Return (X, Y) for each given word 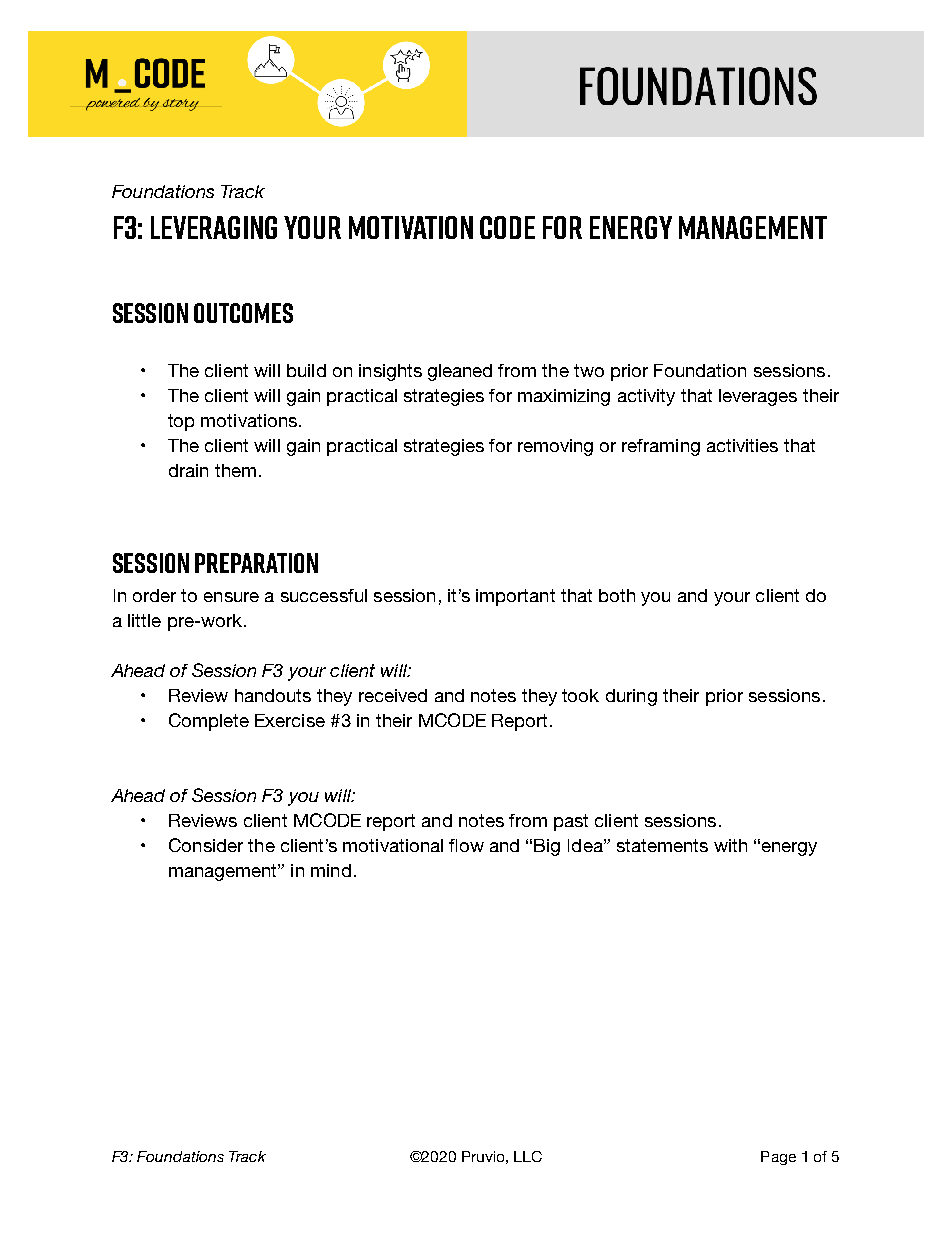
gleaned (460, 372)
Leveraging (214, 227)
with (730, 845)
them (235, 470)
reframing (661, 447)
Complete (209, 722)
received (393, 695)
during (631, 697)
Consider (206, 845)
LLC (528, 1156)
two (589, 370)
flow (466, 845)
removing (555, 447)
